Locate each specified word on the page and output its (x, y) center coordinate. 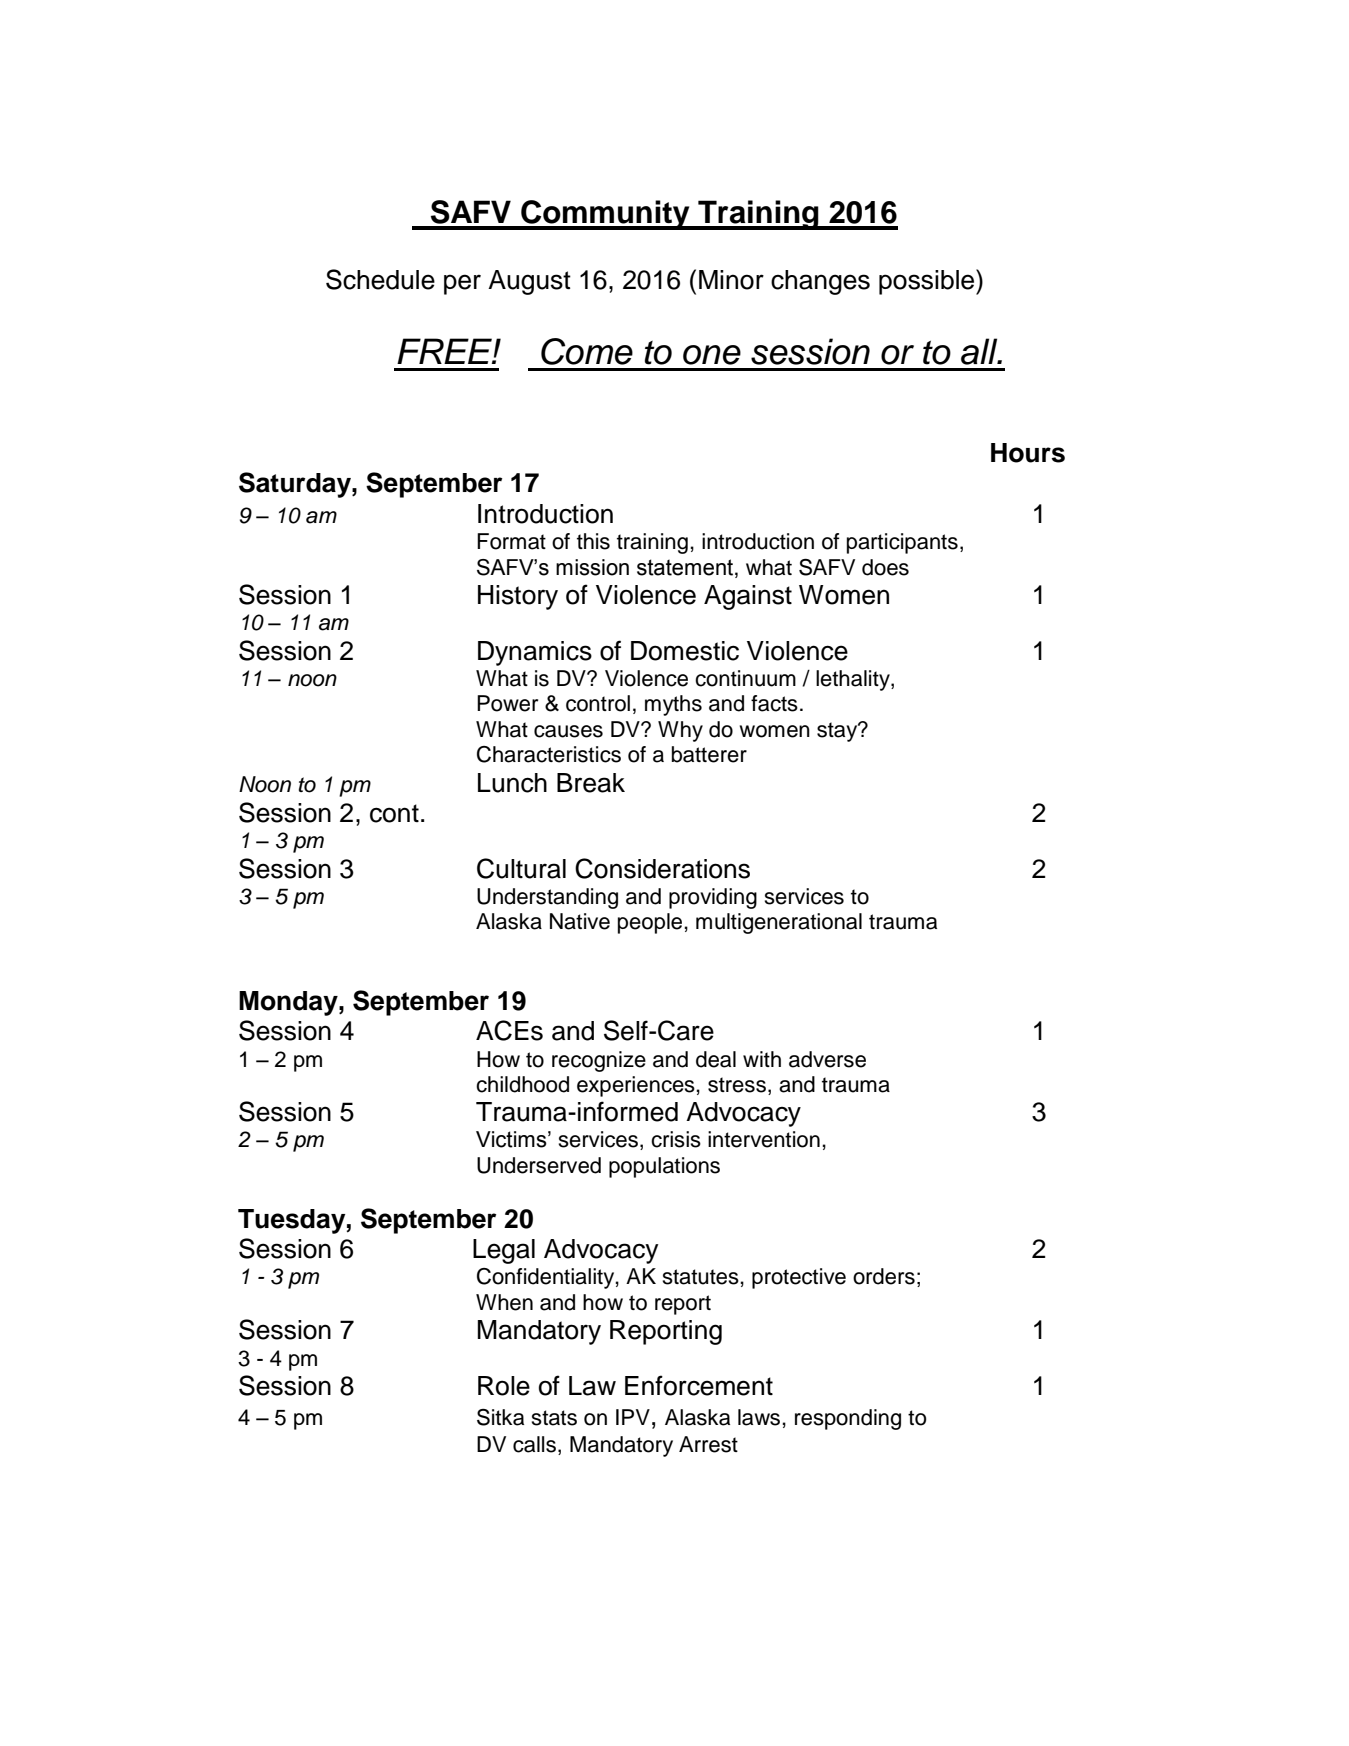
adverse (827, 1059)
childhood (522, 1084)
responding (848, 1419)
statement (686, 567)
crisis (676, 1139)
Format (511, 541)
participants (902, 543)
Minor (731, 280)
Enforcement (699, 1385)
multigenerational (779, 923)
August (529, 282)
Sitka (500, 1417)
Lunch (512, 783)
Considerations (662, 868)
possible (928, 282)
